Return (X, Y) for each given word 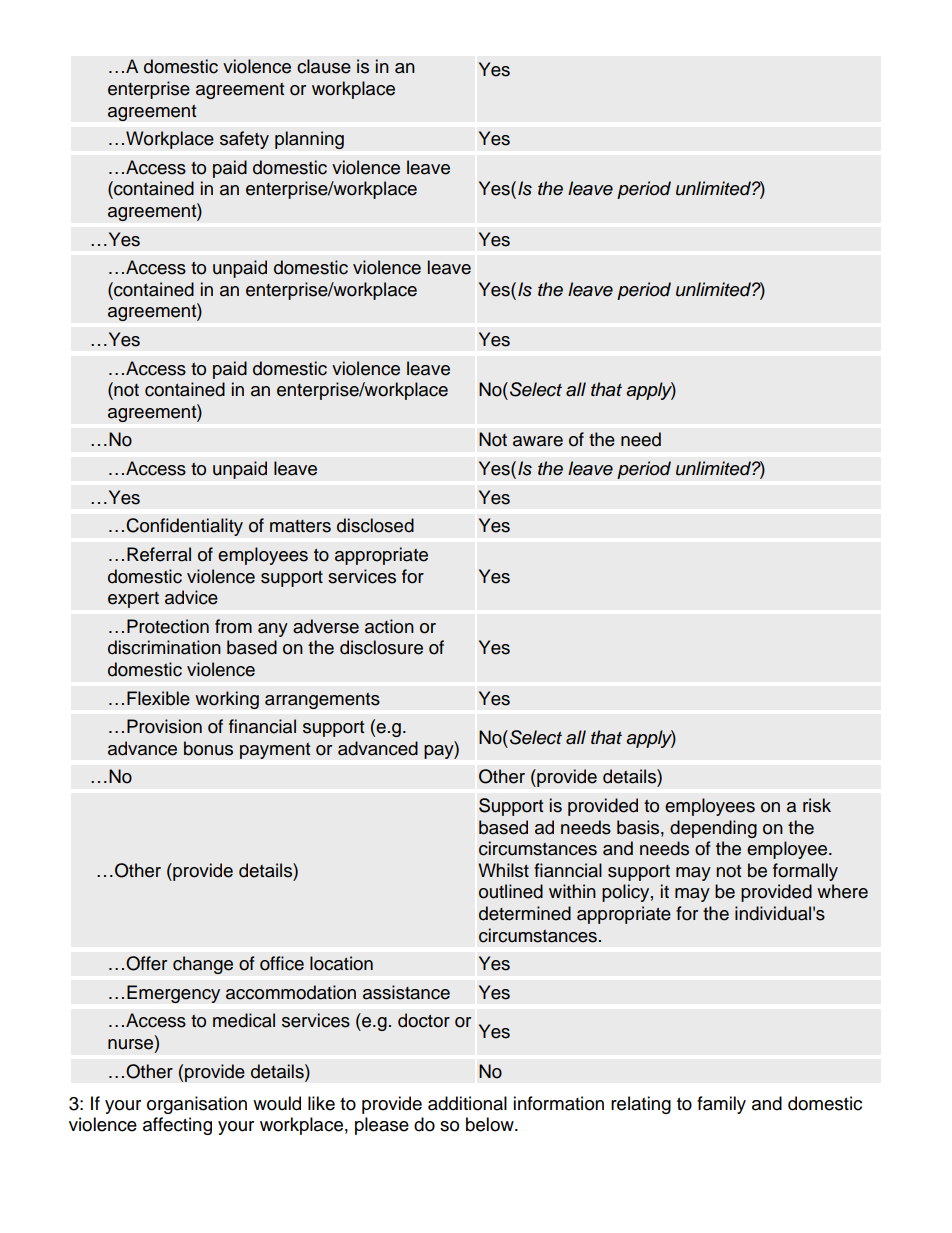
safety (244, 140)
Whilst (503, 870)
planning (309, 140)
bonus (208, 748)
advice (191, 597)
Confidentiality (184, 527)
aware (538, 441)
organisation (197, 1105)
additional (467, 1103)
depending (713, 829)
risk (817, 805)
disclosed (375, 525)
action (389, 626)
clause (324, 66)
